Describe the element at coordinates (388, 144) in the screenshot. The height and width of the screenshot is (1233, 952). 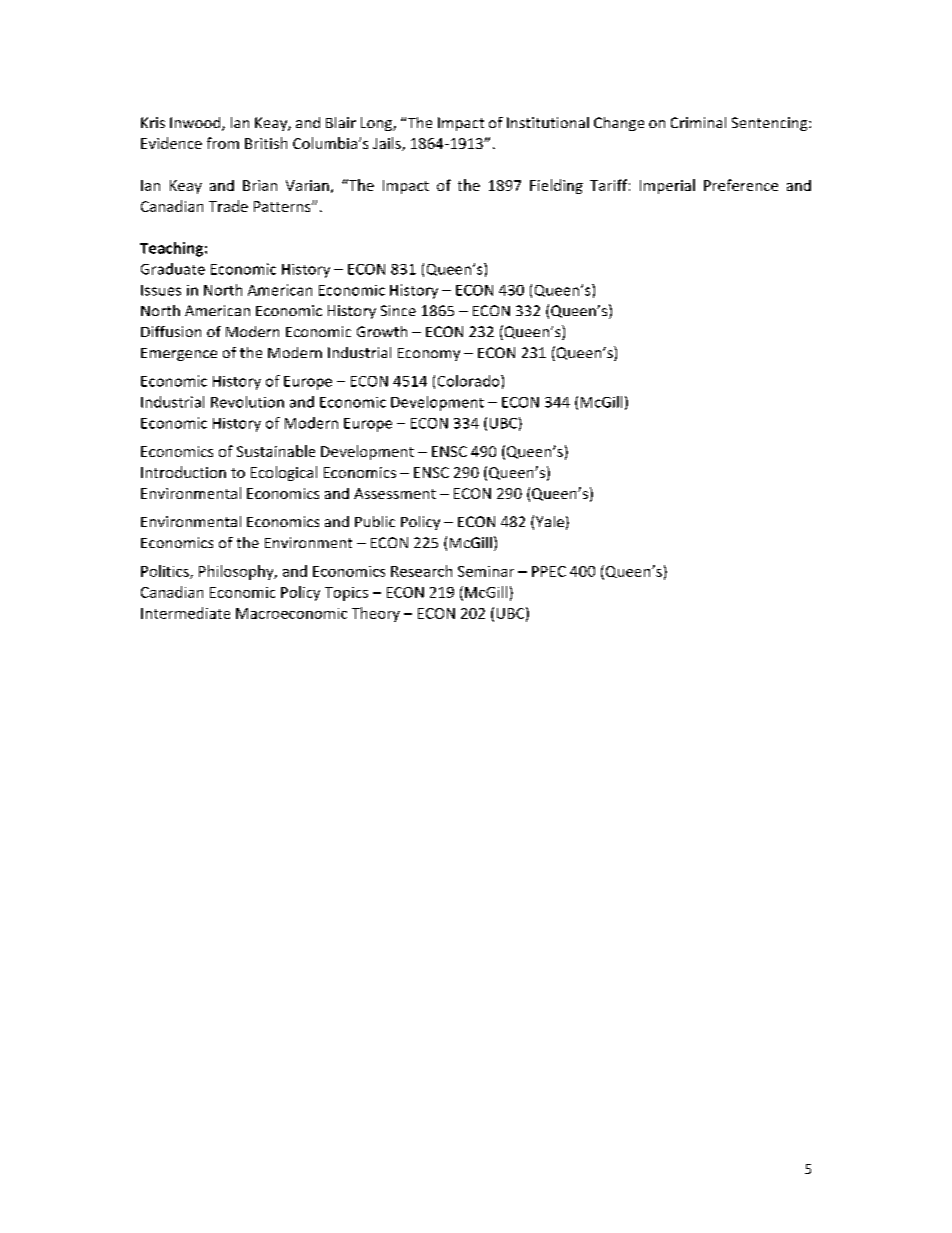
I see `Jails` at that location.
